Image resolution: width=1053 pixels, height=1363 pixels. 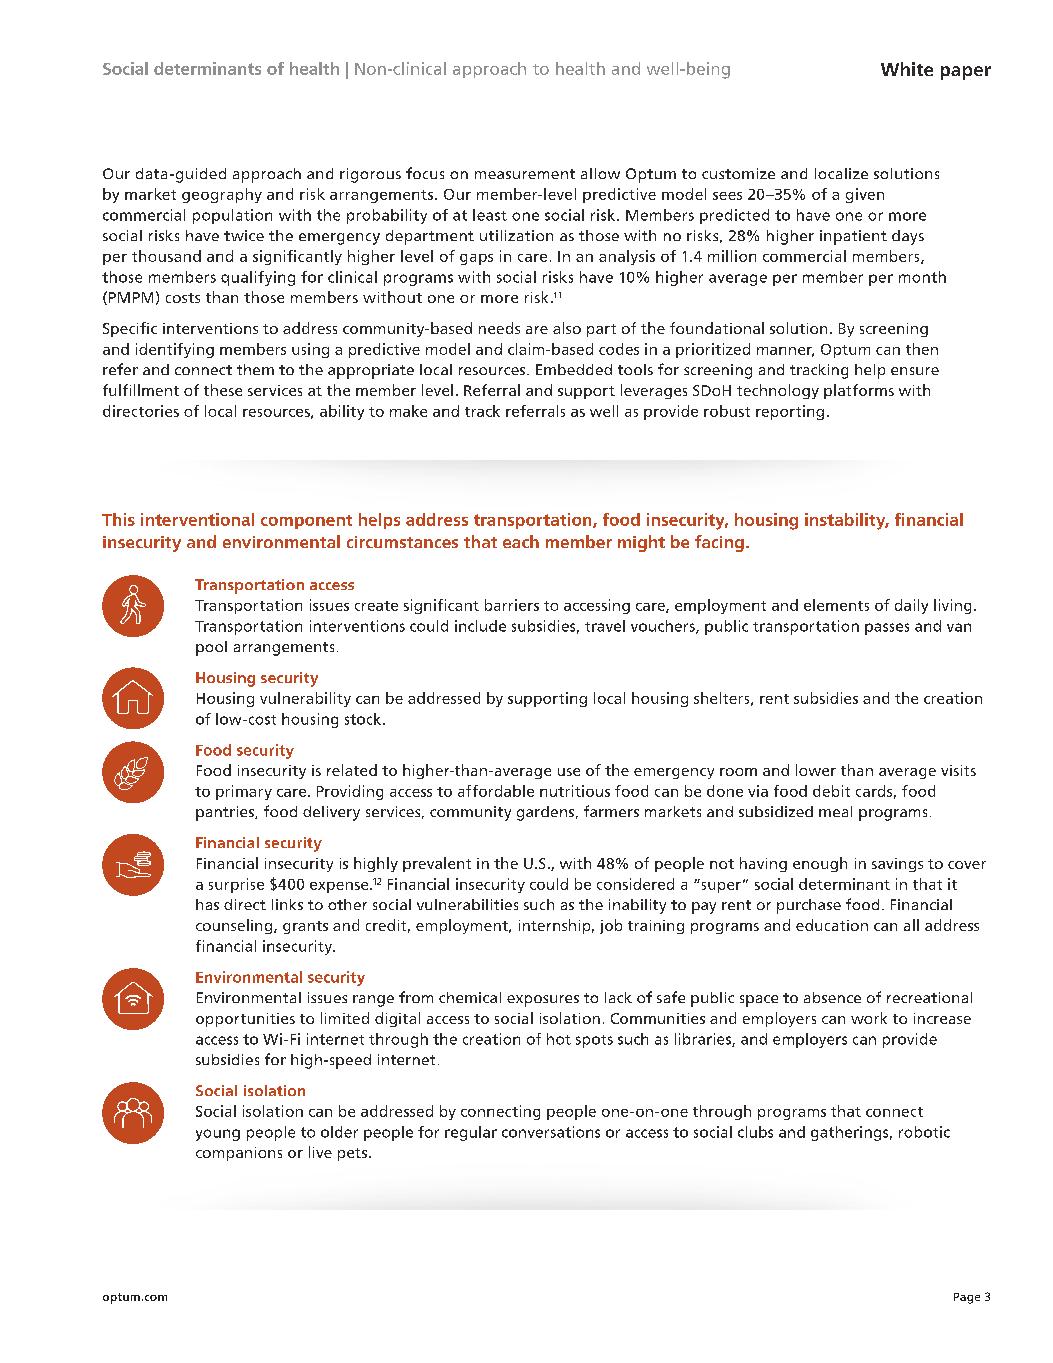 What do you see at coordinates (239, 1154) in the document?
I see `companions` at bounding box center [239, 1154].
